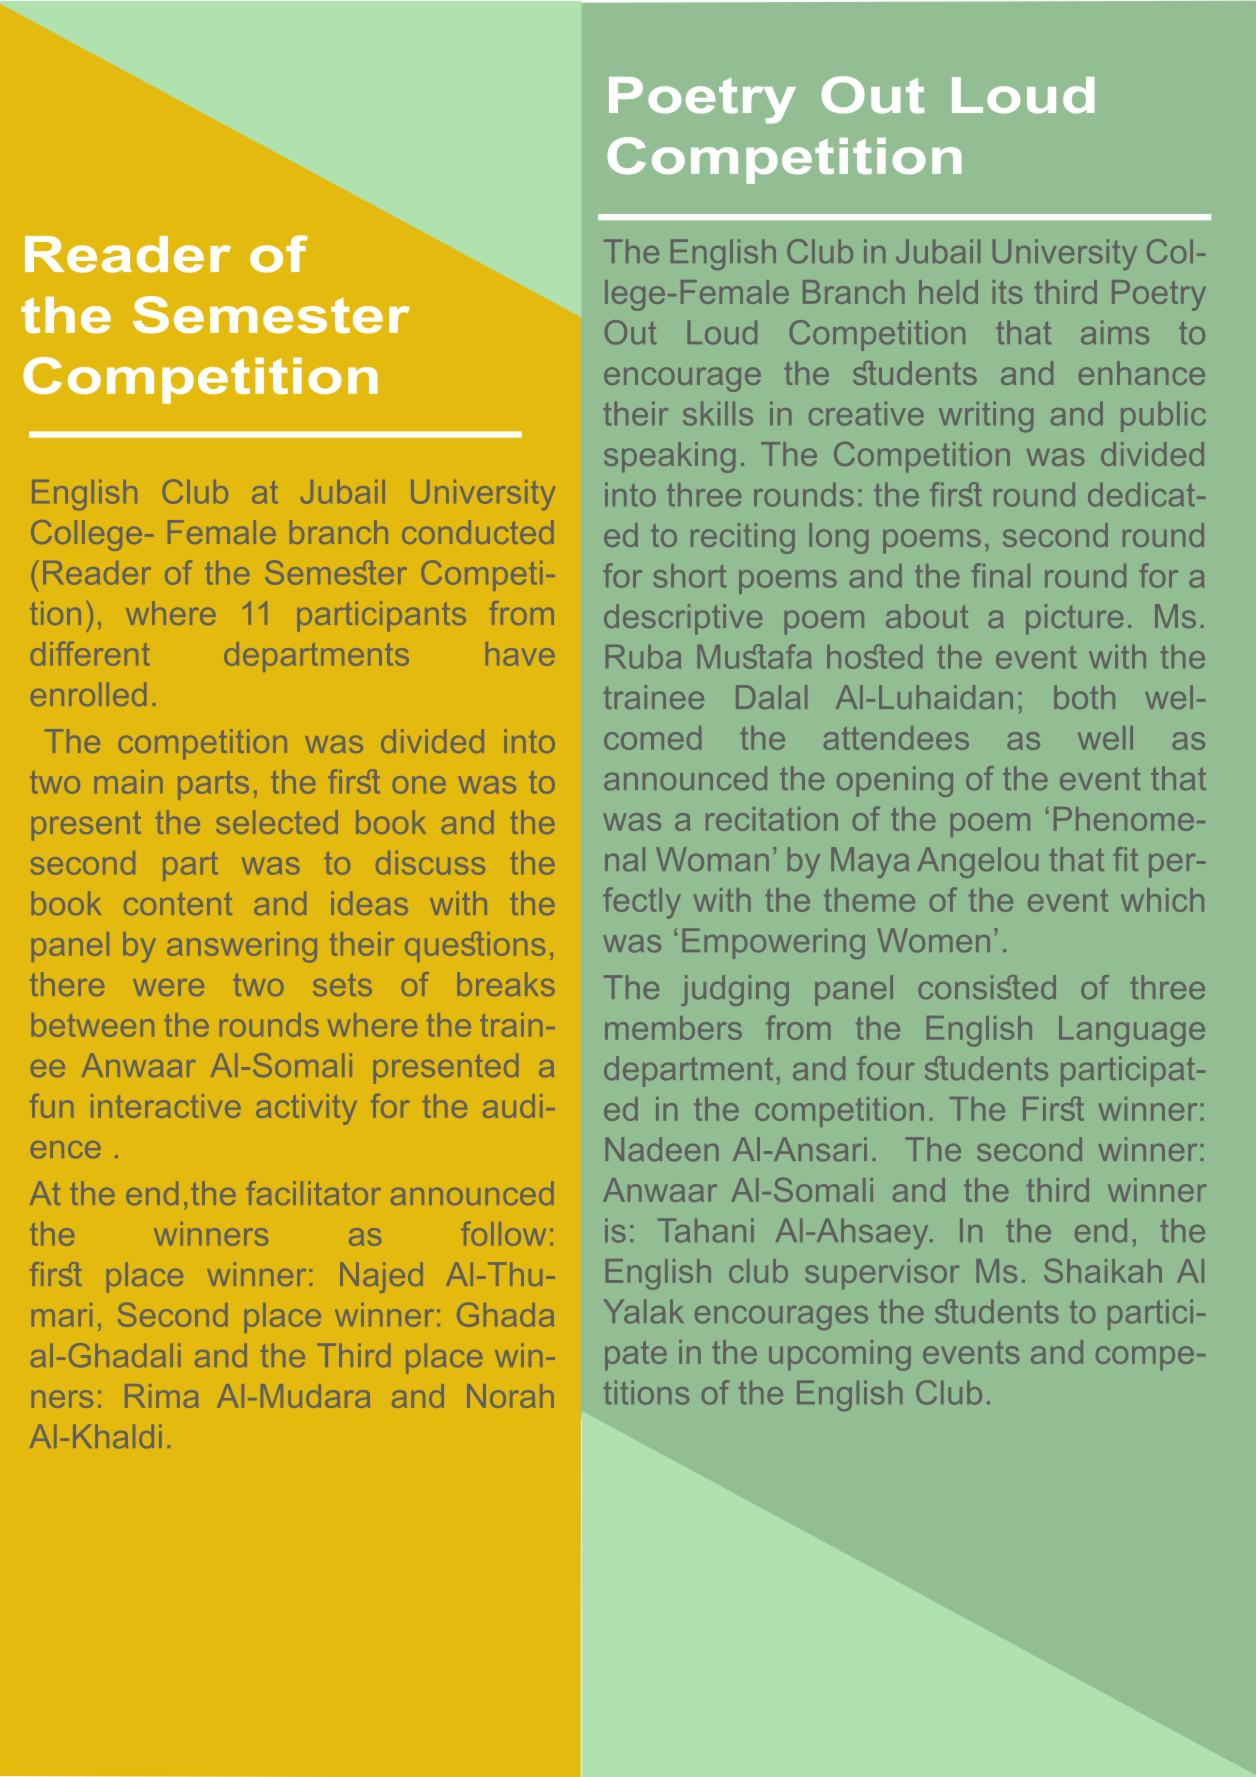 Image resolution: width=1256 pixels, height=1777 pixels. What do you see at coordinates (977, 862) in the screenshot?
I see `Angelou` at bounding box center [977, 862].
